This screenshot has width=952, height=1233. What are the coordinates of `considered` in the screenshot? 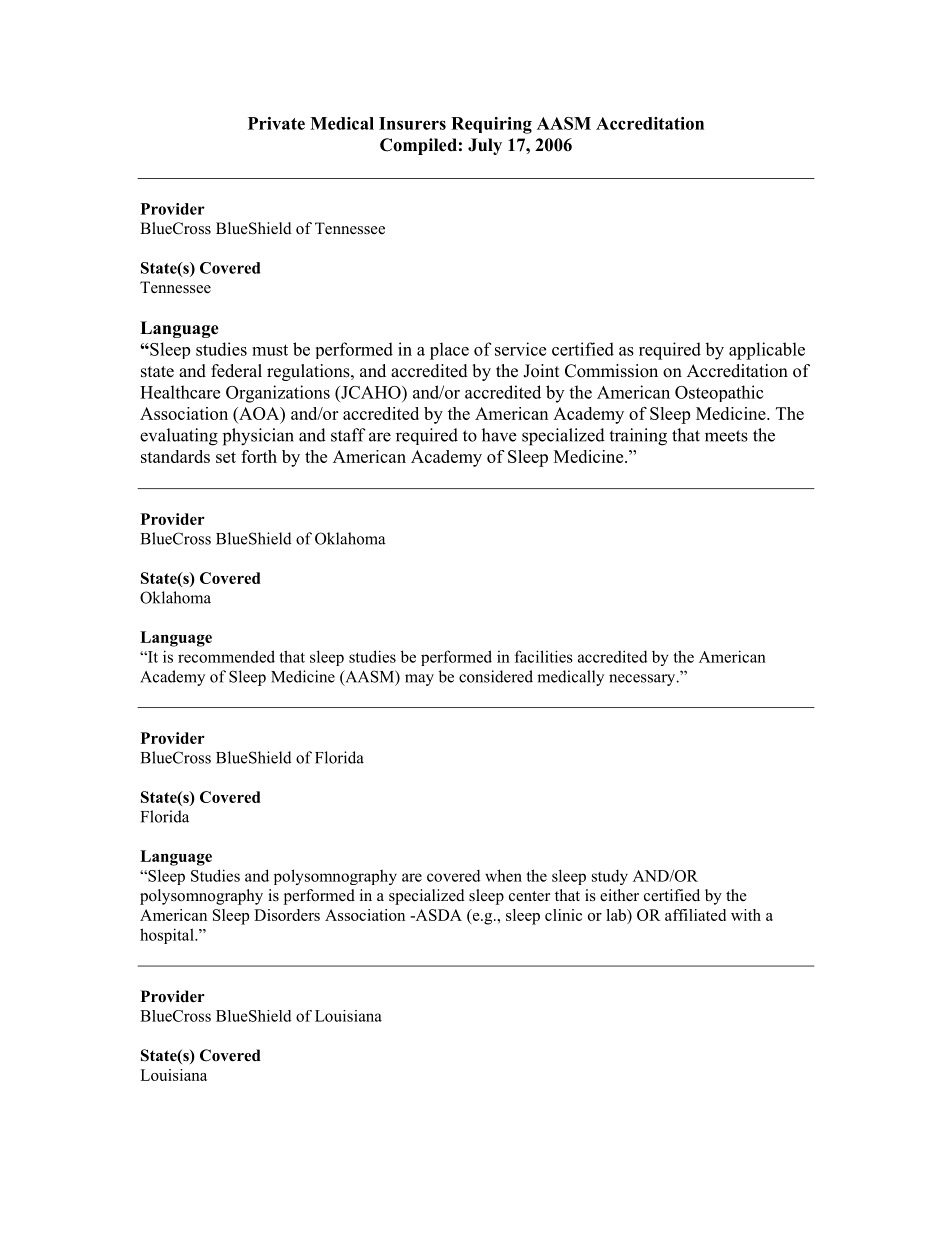 It's located at (496, 676).
